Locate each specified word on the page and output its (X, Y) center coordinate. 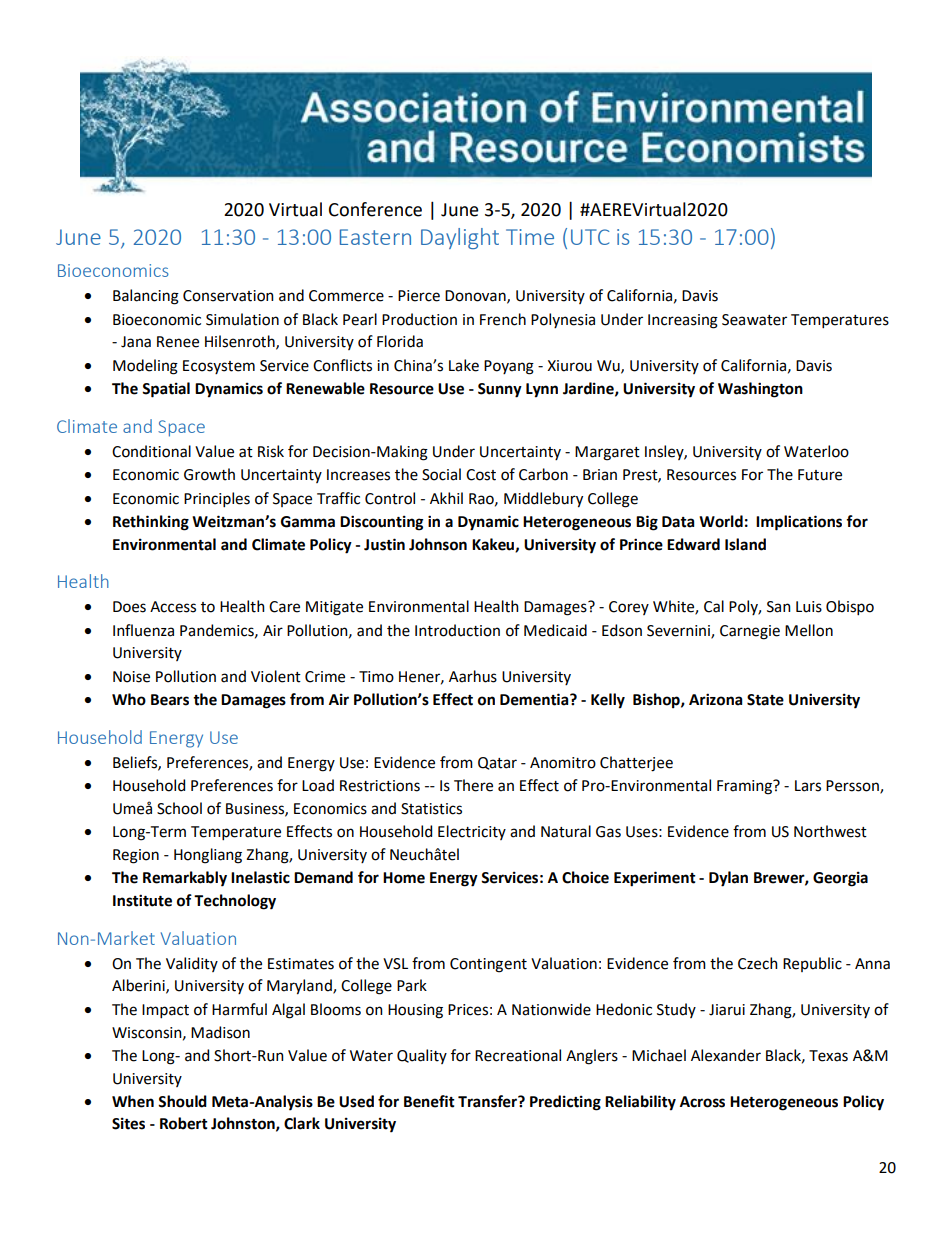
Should (182, 1101)
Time (530, 237)
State (765, 700)
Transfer (488, 1101)
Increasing (683, 321)
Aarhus (473, 676)
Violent (276, 676)
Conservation (228, 296)
